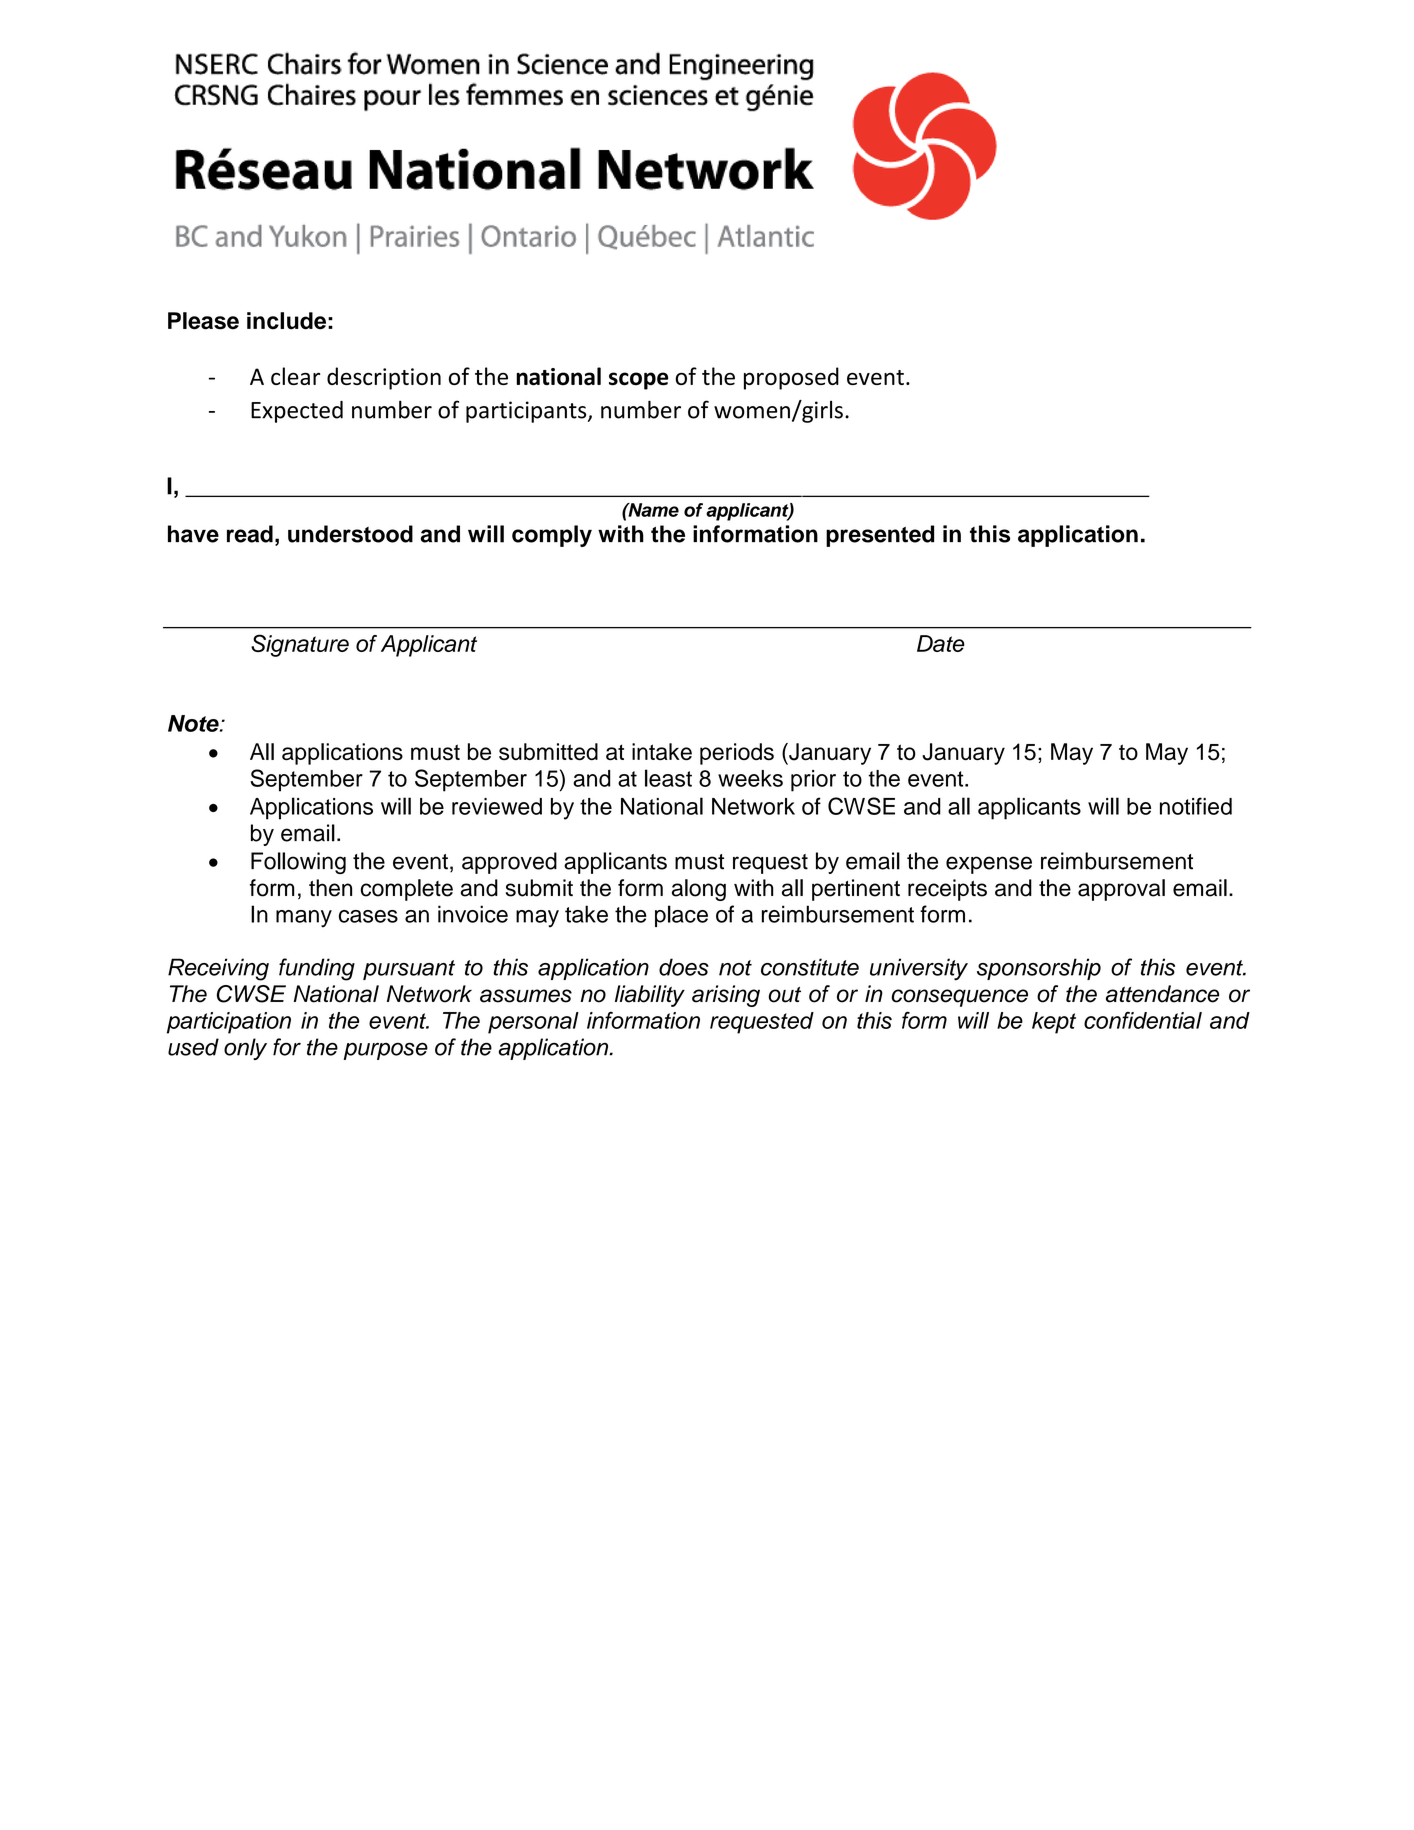 The image size is (1414, 1830). What do you see at coordinates (229, 1023) in the image?
I see `participation` at bounding box center [229, 1023].
